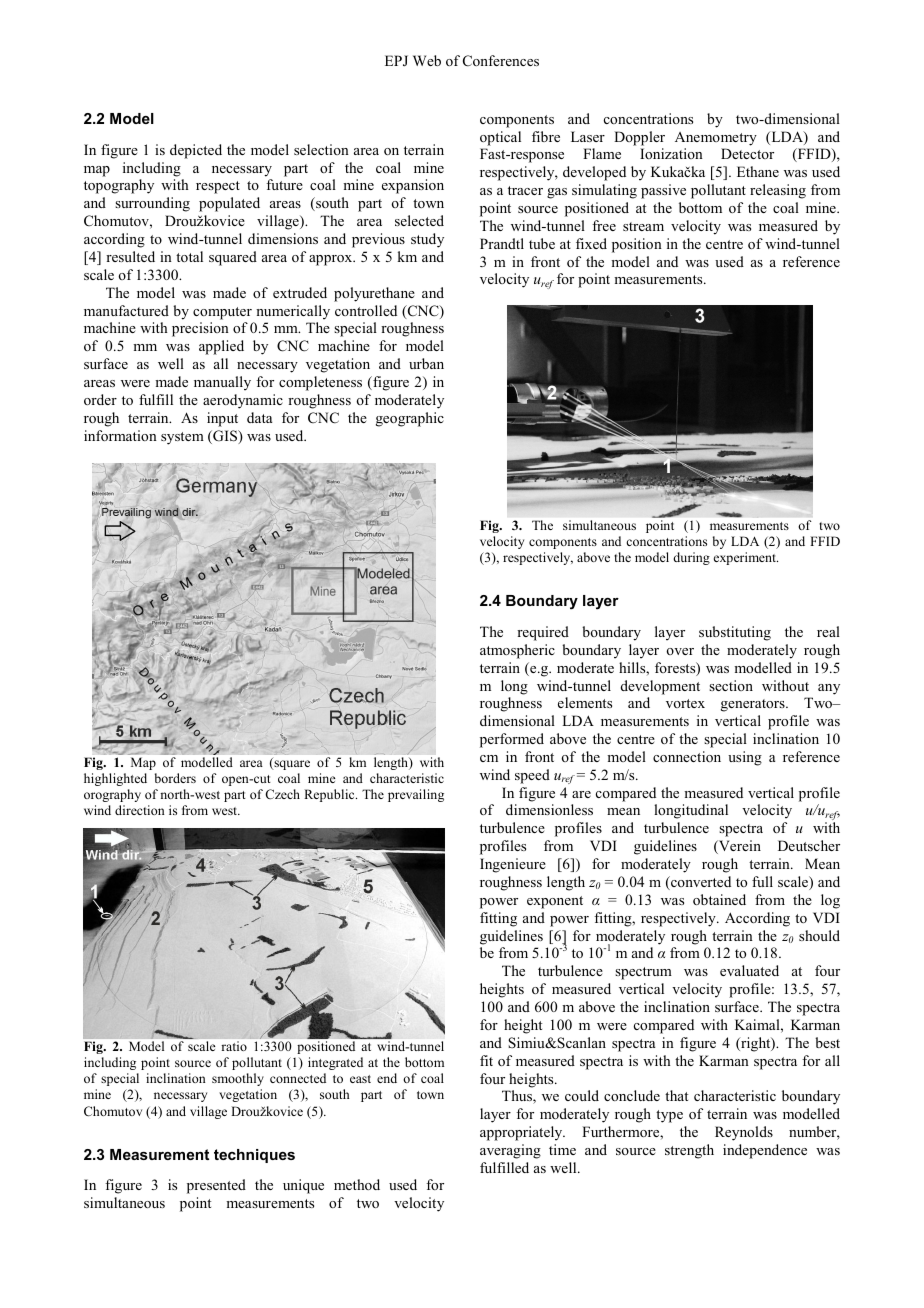  What do you see at coordinates (426, 363) in the image?
I see `urban` at bounding box center [426, 363].
